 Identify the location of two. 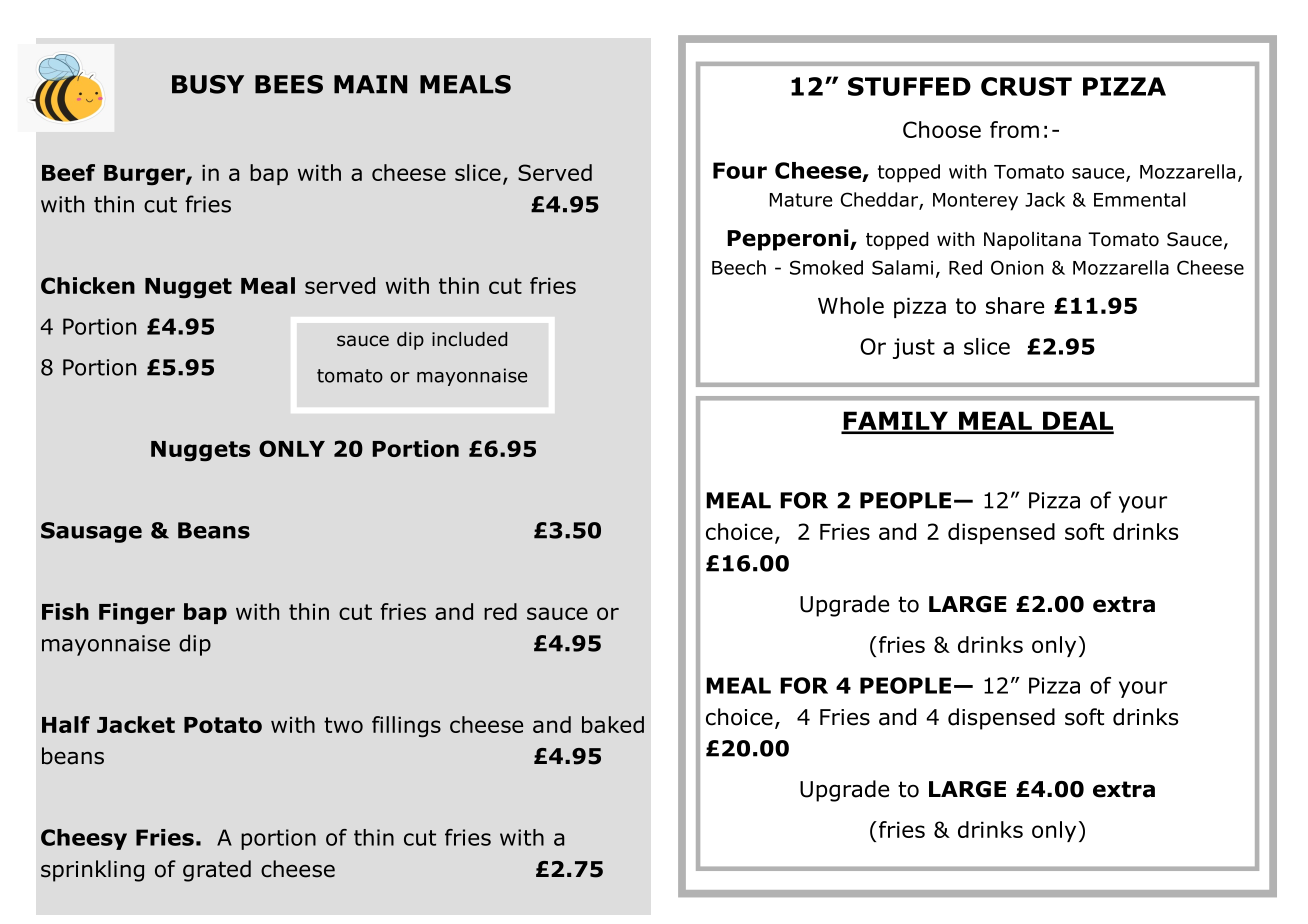
(343, 725).
